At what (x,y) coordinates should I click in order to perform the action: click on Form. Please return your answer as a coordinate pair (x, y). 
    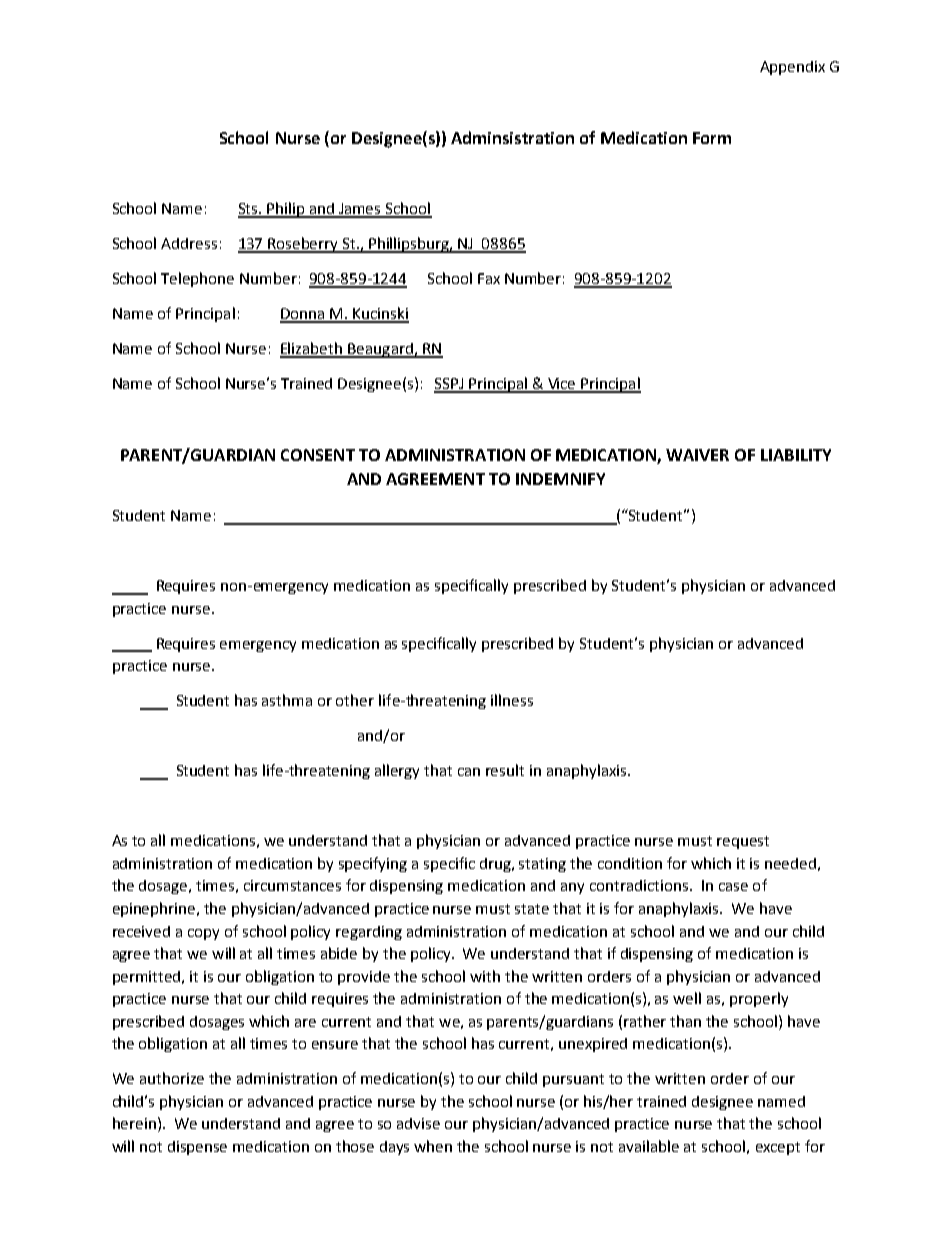
    Looking at the image, I should click on (712, 138).
